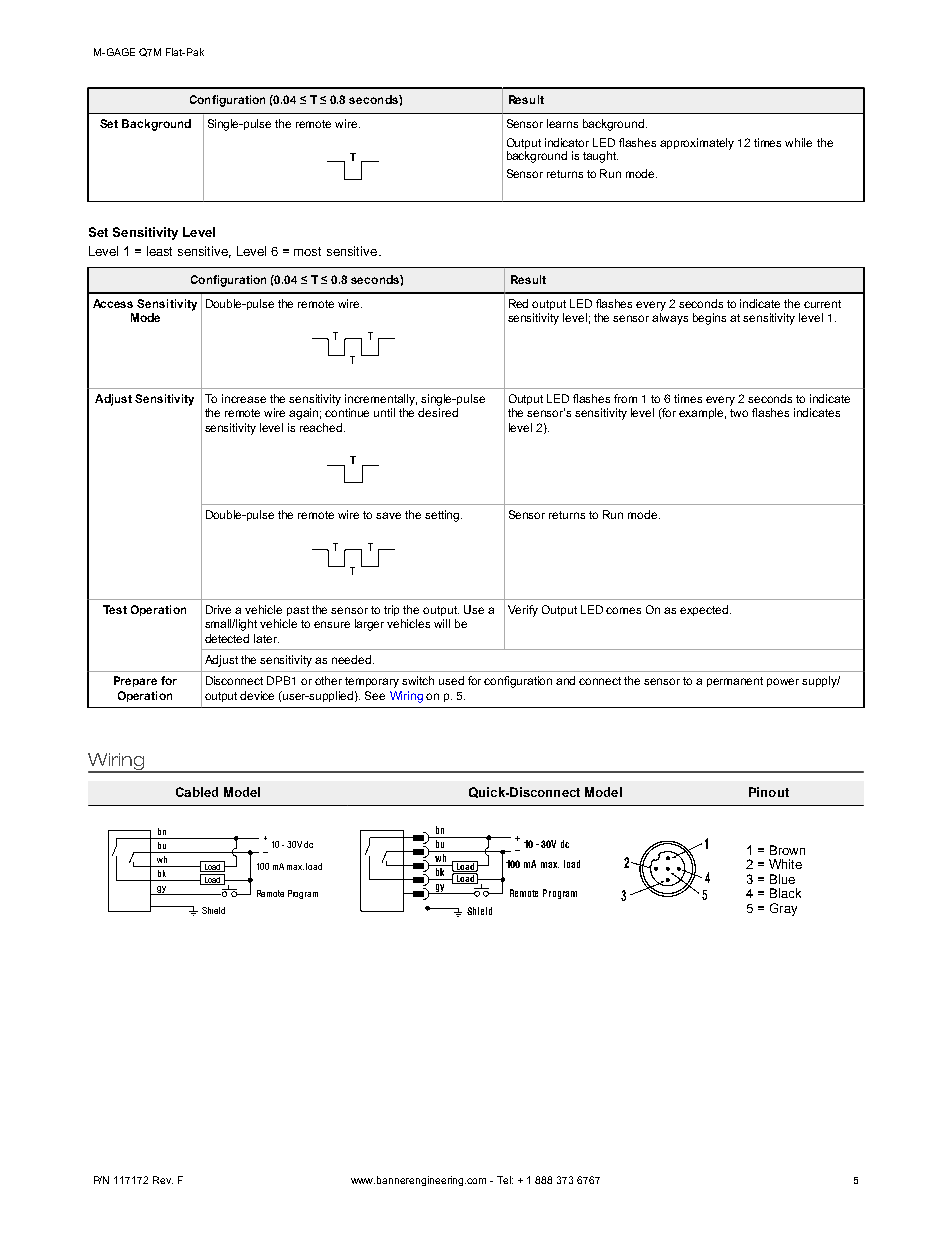 This screenshot has width=952, height=1233. What do you see at coordinates (197, 792) in the screenshot?
I see `Cabled` at bounding box center [197, 792].
